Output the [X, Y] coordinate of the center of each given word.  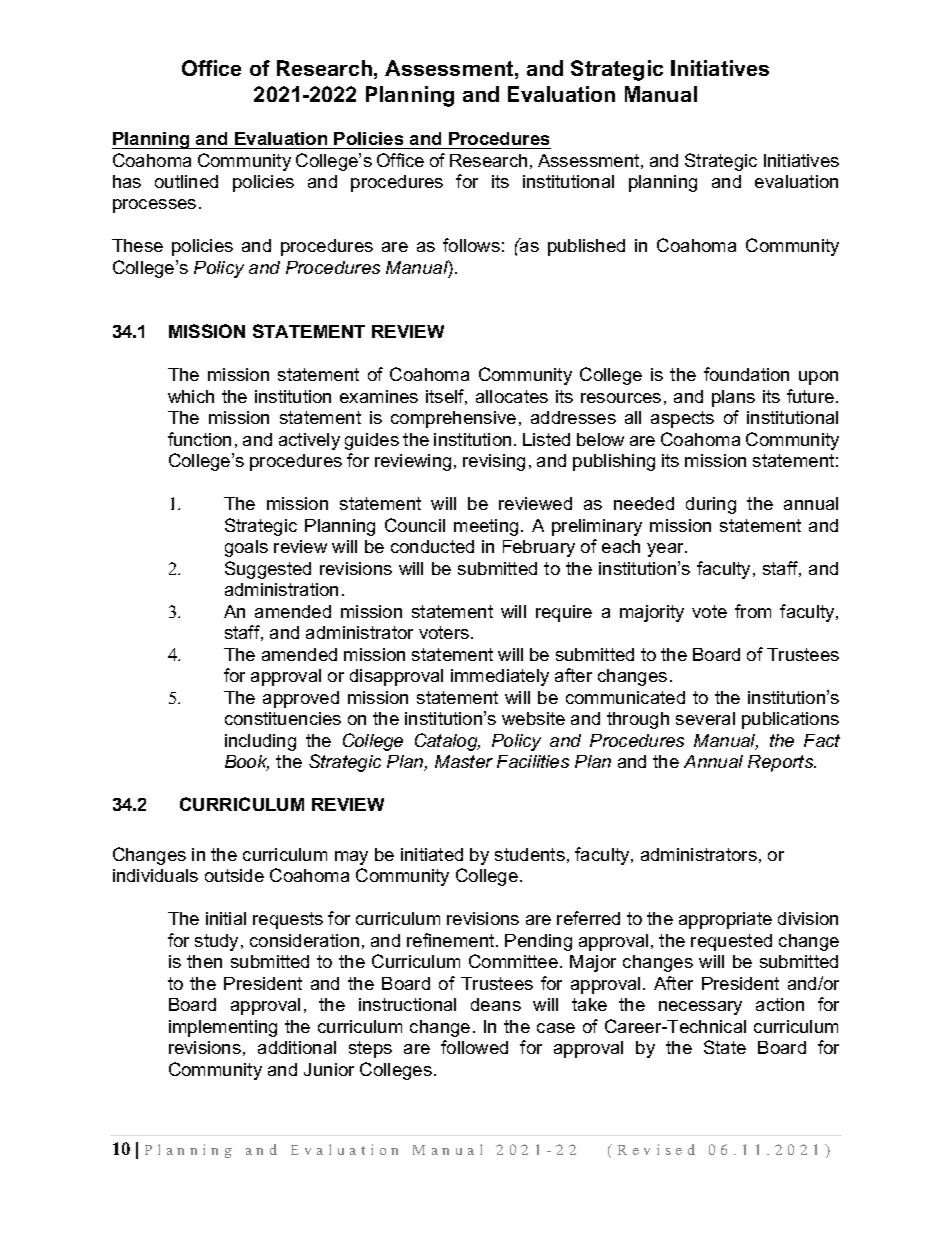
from [753, 611]
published [586, 247]
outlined [186, 181]
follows [471, 245]
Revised [656, 1149]
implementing [223, 1028]
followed [474, 1047]
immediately [500, 677]
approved [301, 699]
